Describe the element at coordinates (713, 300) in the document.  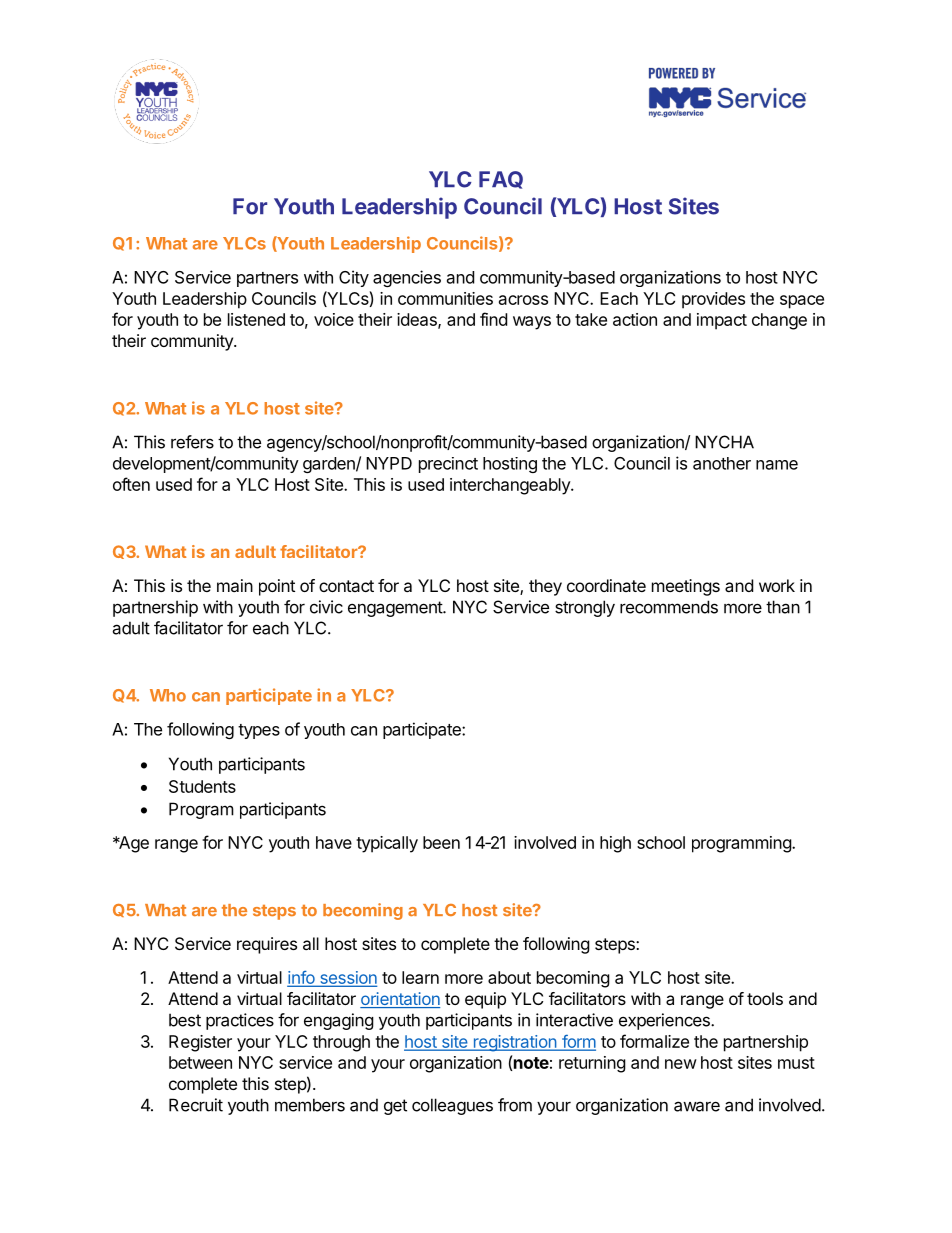
I see `provides` at that location.
